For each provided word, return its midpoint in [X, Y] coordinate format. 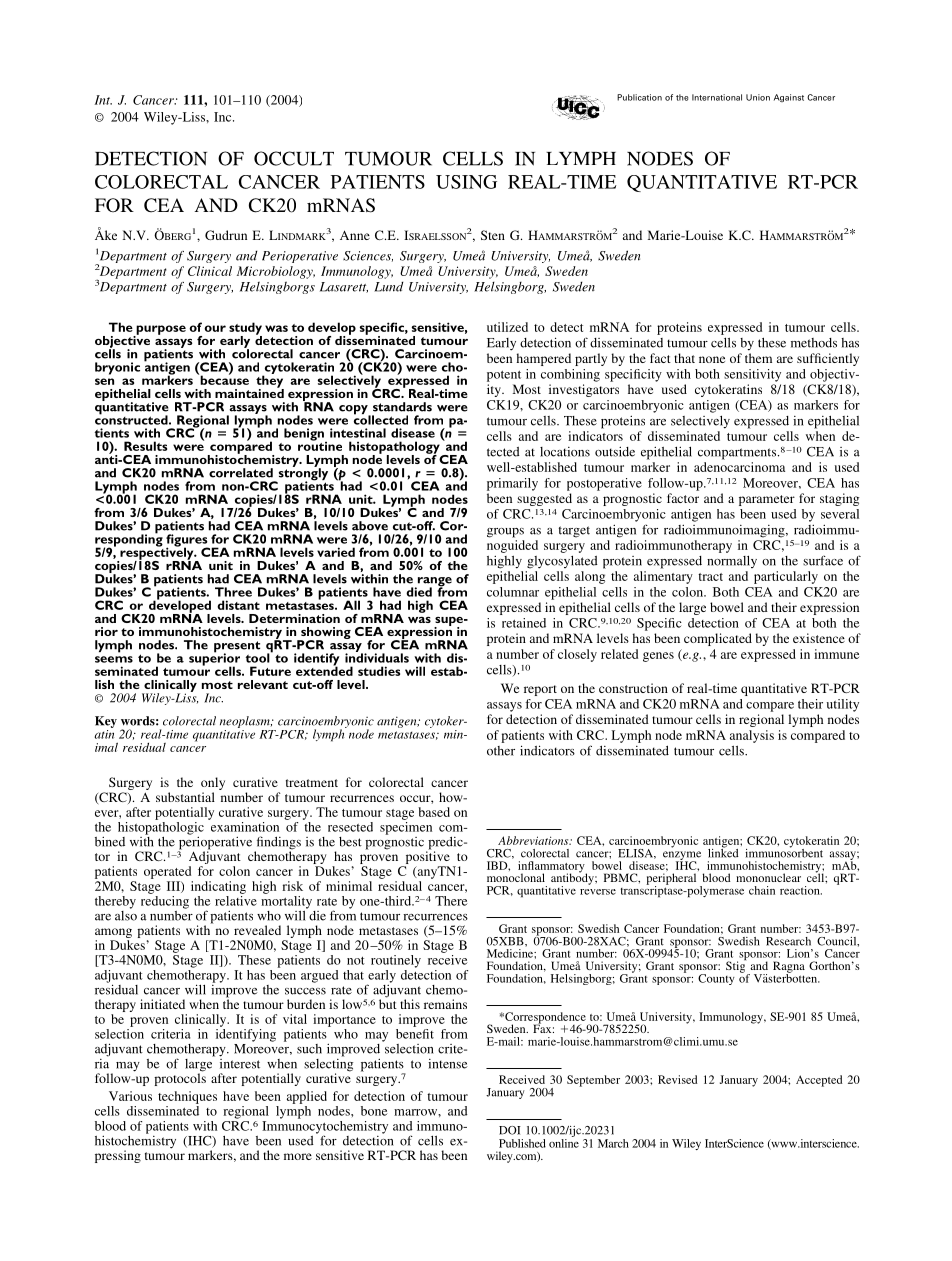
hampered [543, 359]
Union [758, 97]
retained [524, 623]
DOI [510, 1130]
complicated [718, 639]
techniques [187, 1097]
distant [238, 605]
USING [466, 182]
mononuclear [768, 877]
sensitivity [752, 375]
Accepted [819, 1081]
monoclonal [516, 877]
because [223, 379]
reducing [165, 901]
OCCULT [294, 158]
